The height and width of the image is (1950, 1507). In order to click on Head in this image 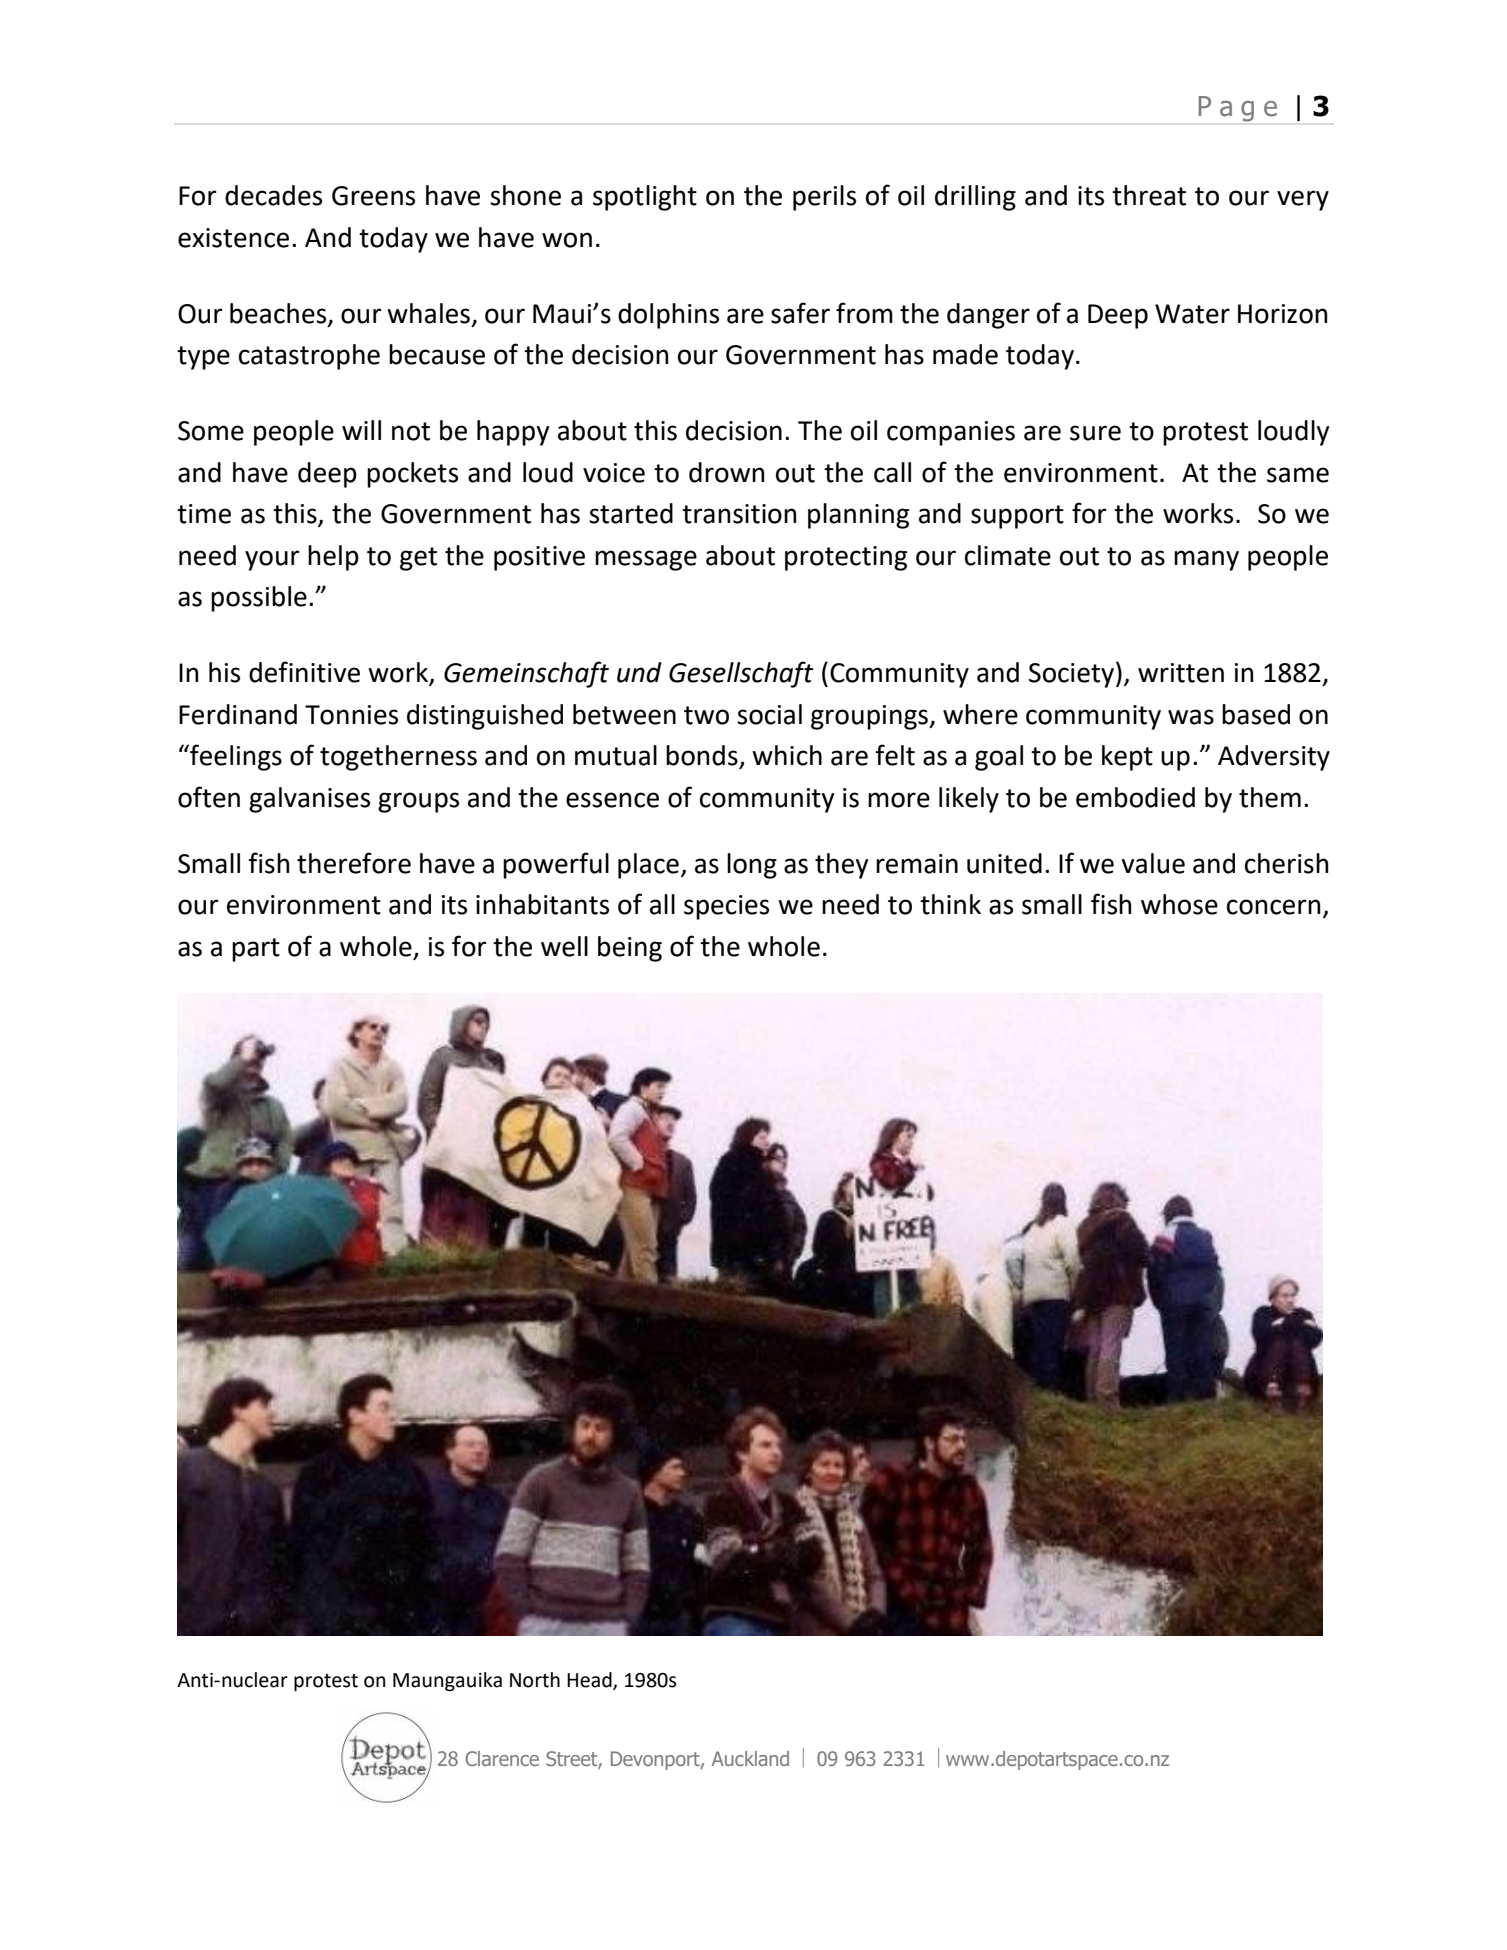, I will do `click(590, 1680)`.
